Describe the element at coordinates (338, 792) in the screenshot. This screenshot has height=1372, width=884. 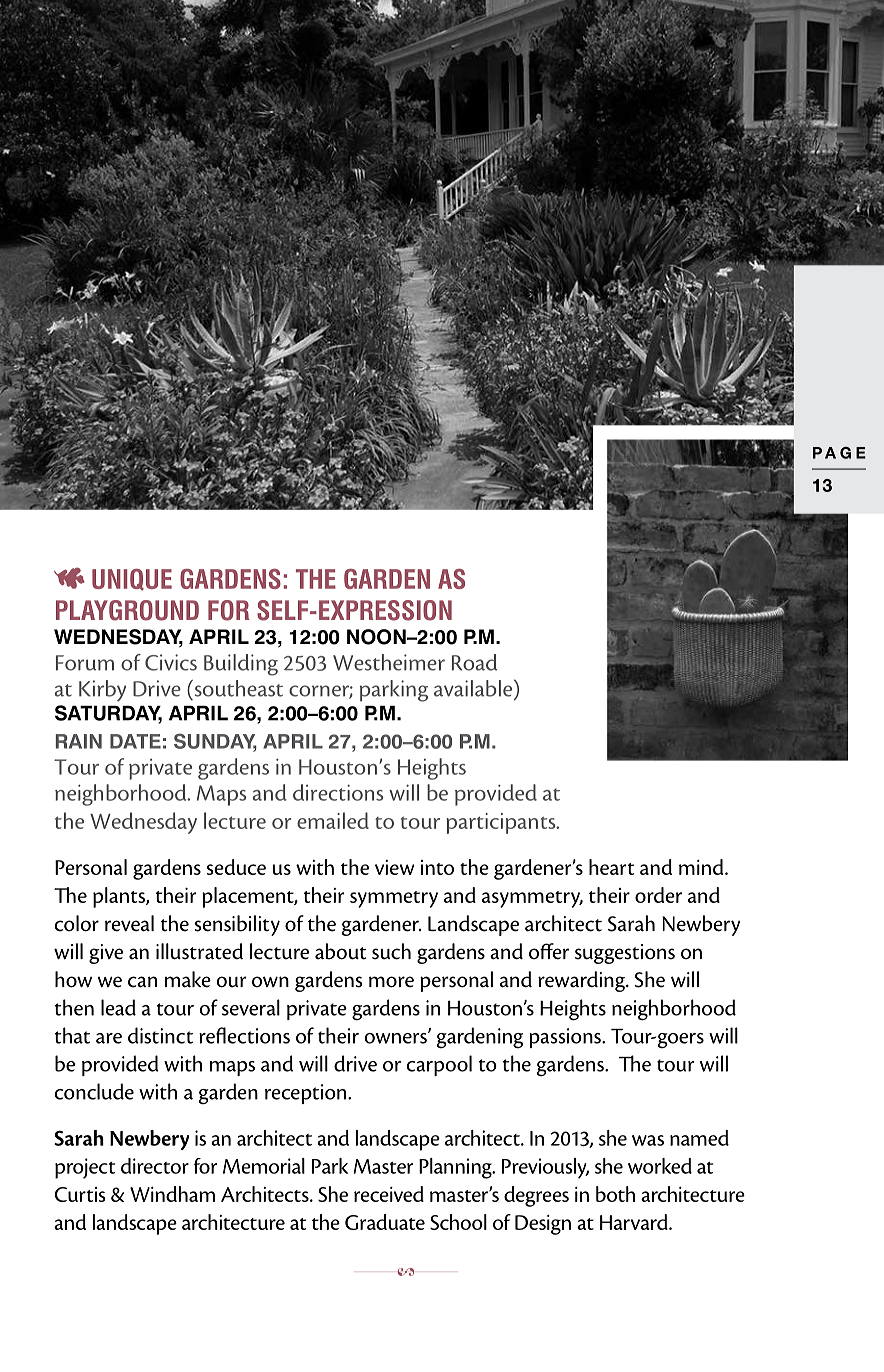
I see `directions` at that location.
